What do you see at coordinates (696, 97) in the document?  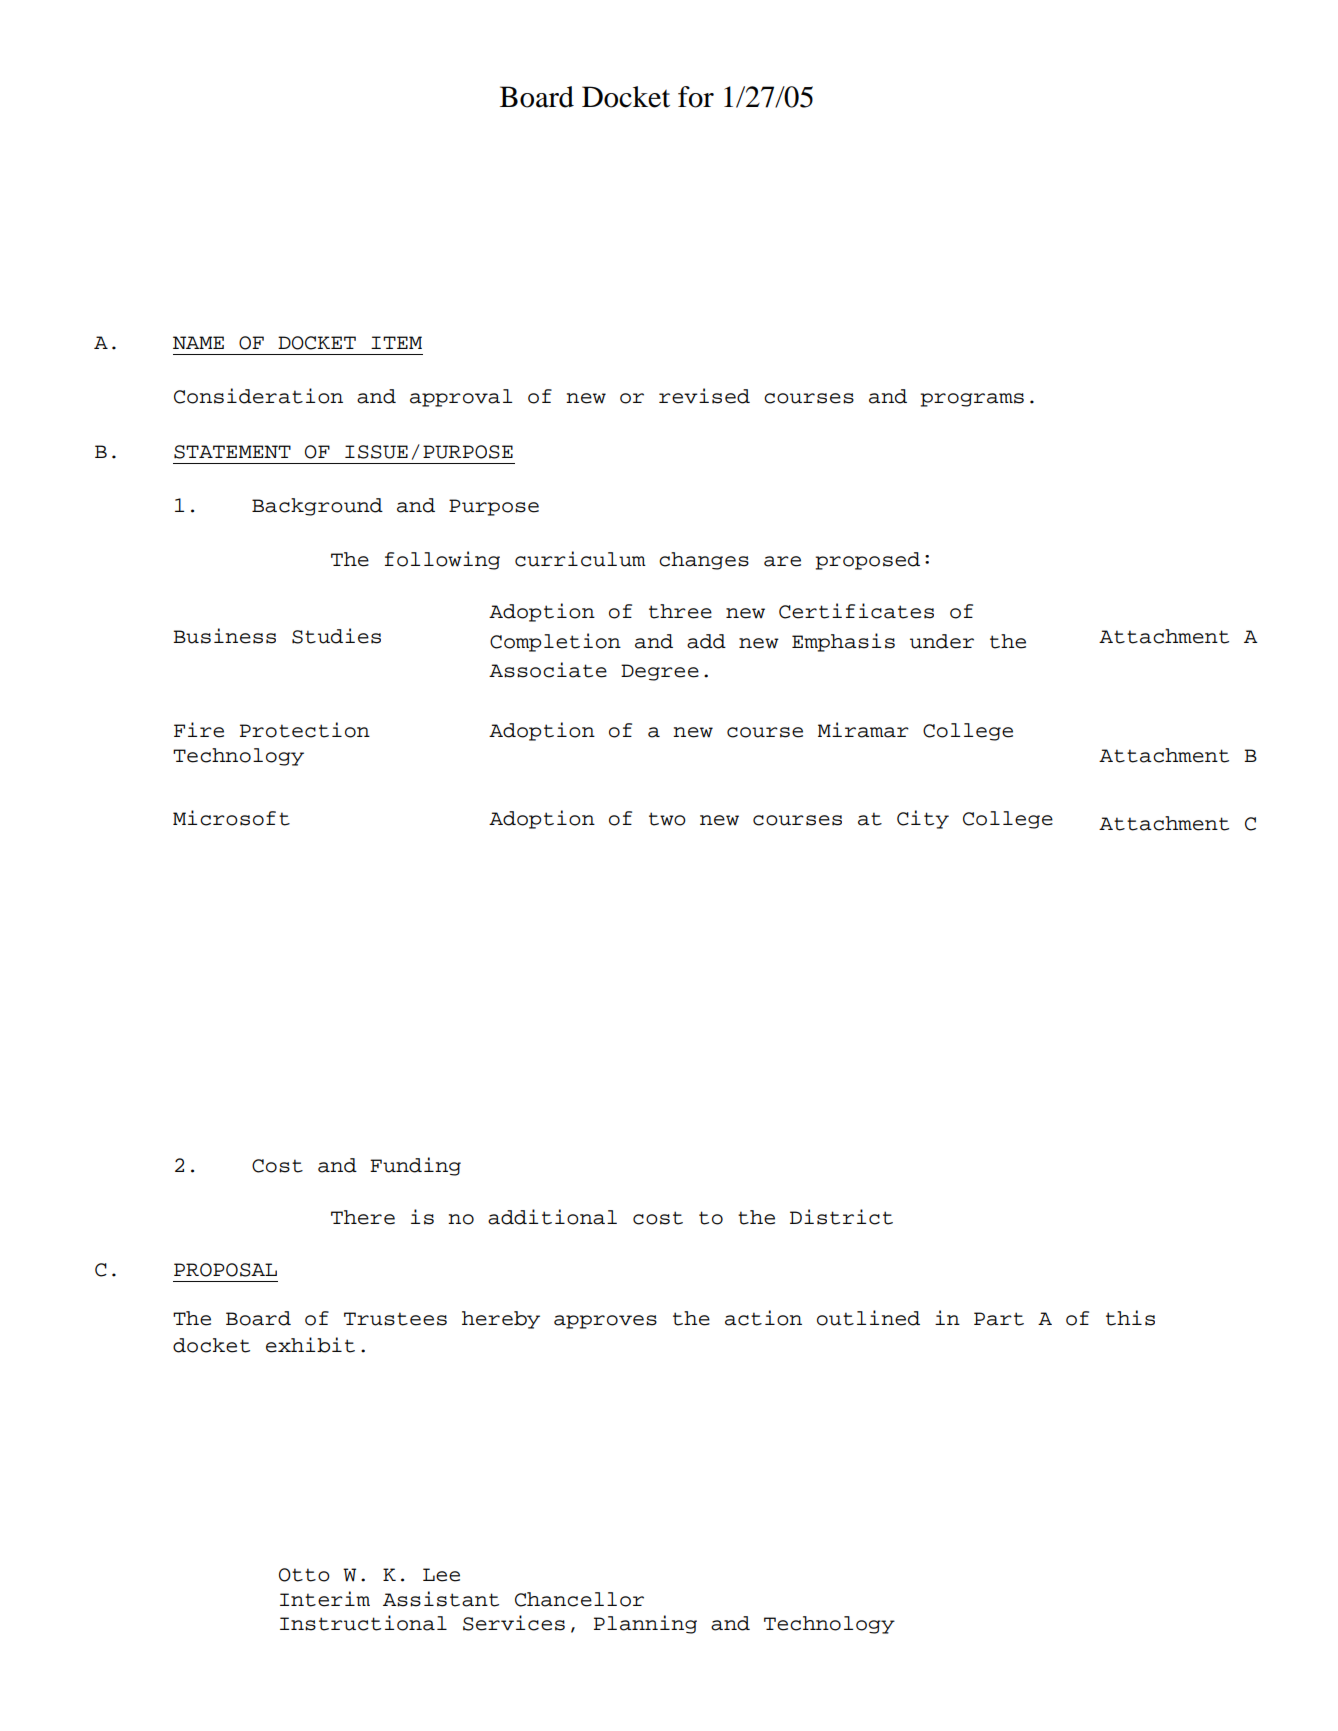 I see `for` at bounding box center [696, 97].
